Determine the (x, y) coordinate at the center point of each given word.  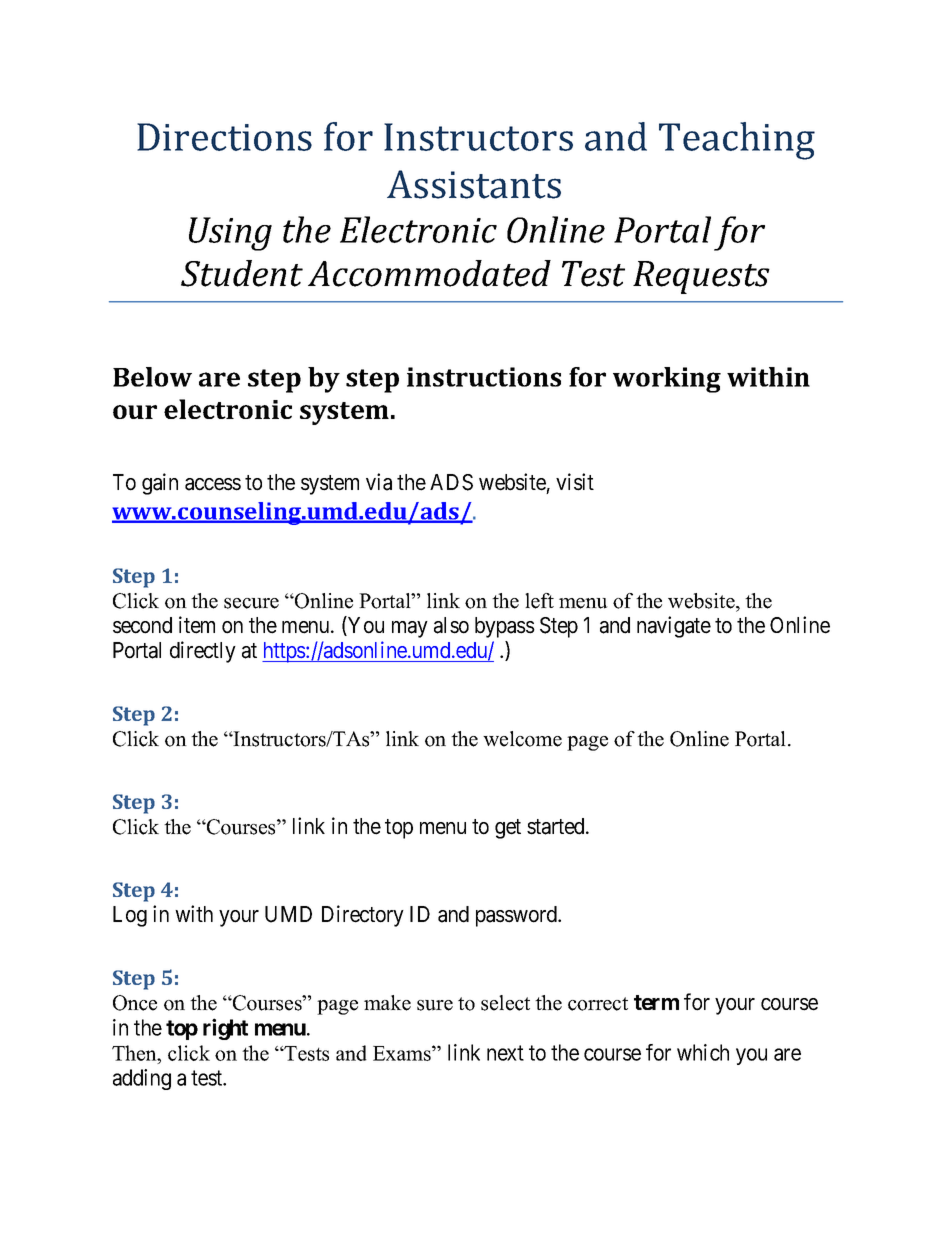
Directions (224, 137)
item (197, 625)
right (225, 1029)
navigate (674, 627)
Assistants (474, 184)
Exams (403, 1053)
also (451, 625)
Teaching (737, 141)
